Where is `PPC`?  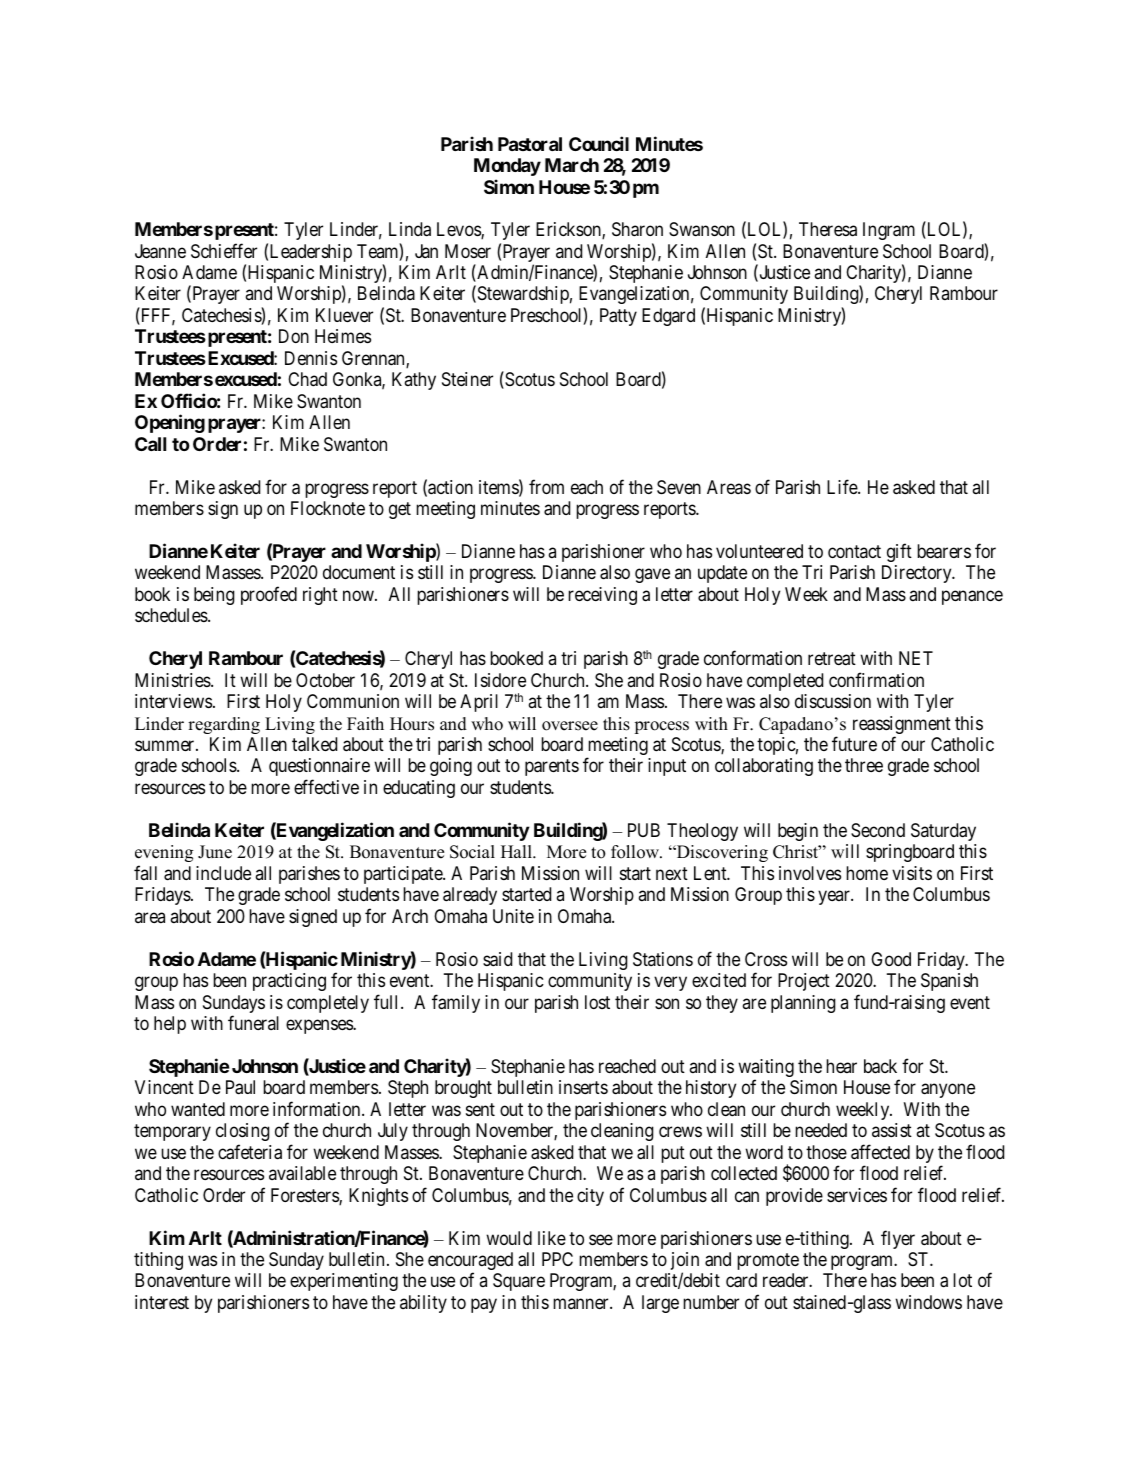
PPC is located at coordinates (557, 1259).
